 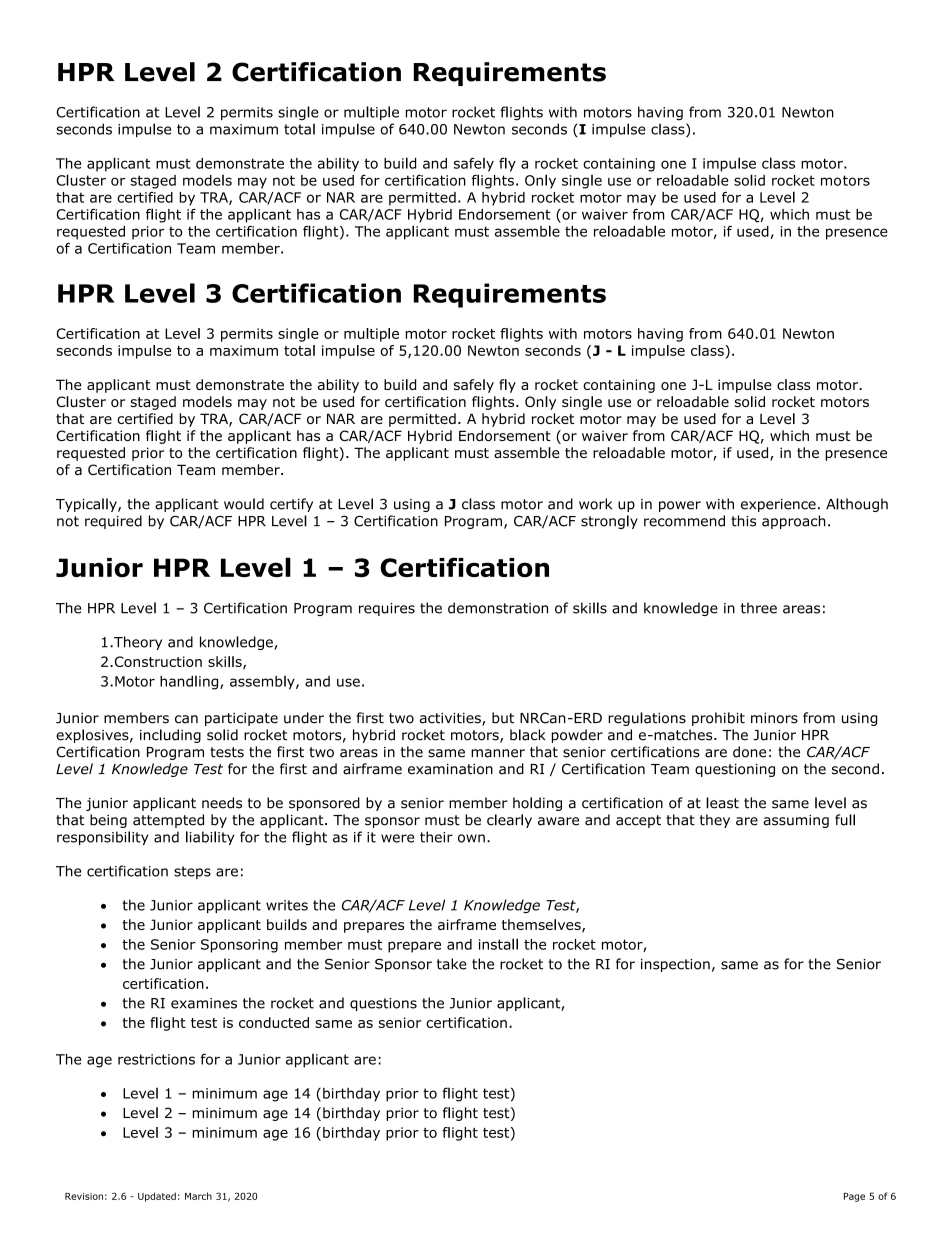 I want to click on this, so click(x=743, y=521).
